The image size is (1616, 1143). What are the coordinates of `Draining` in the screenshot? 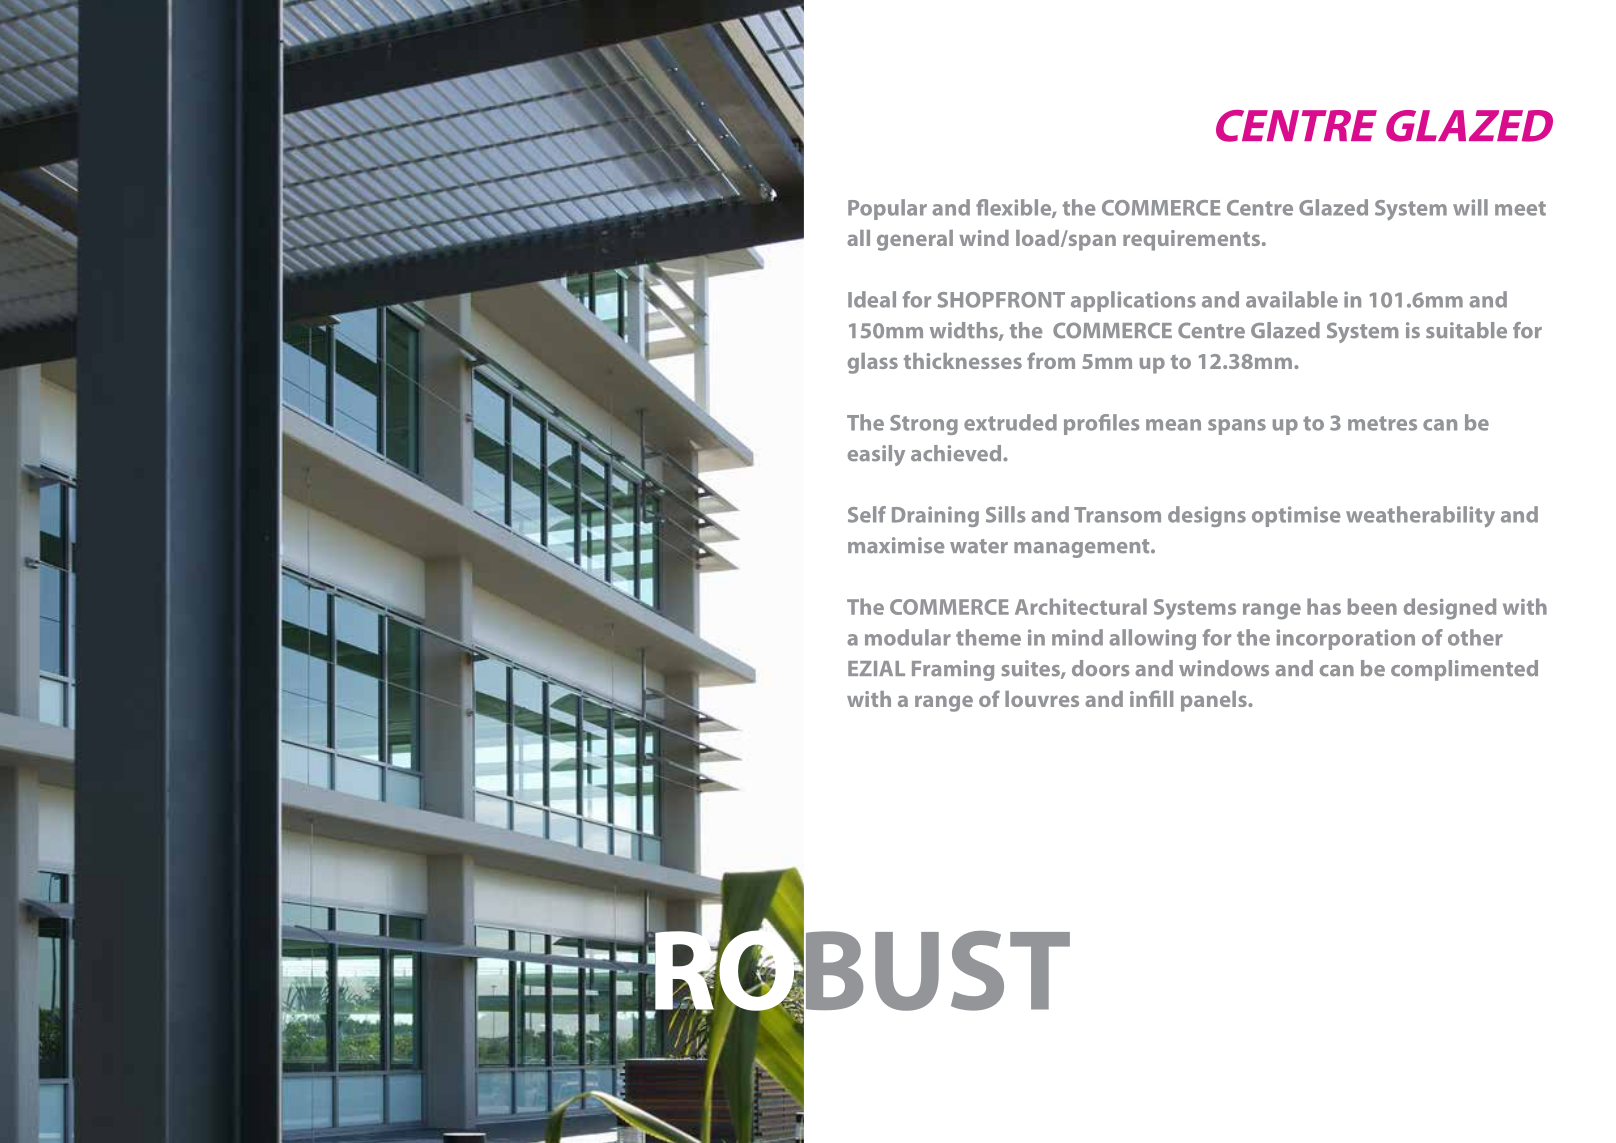 It's located at (935, 516).
